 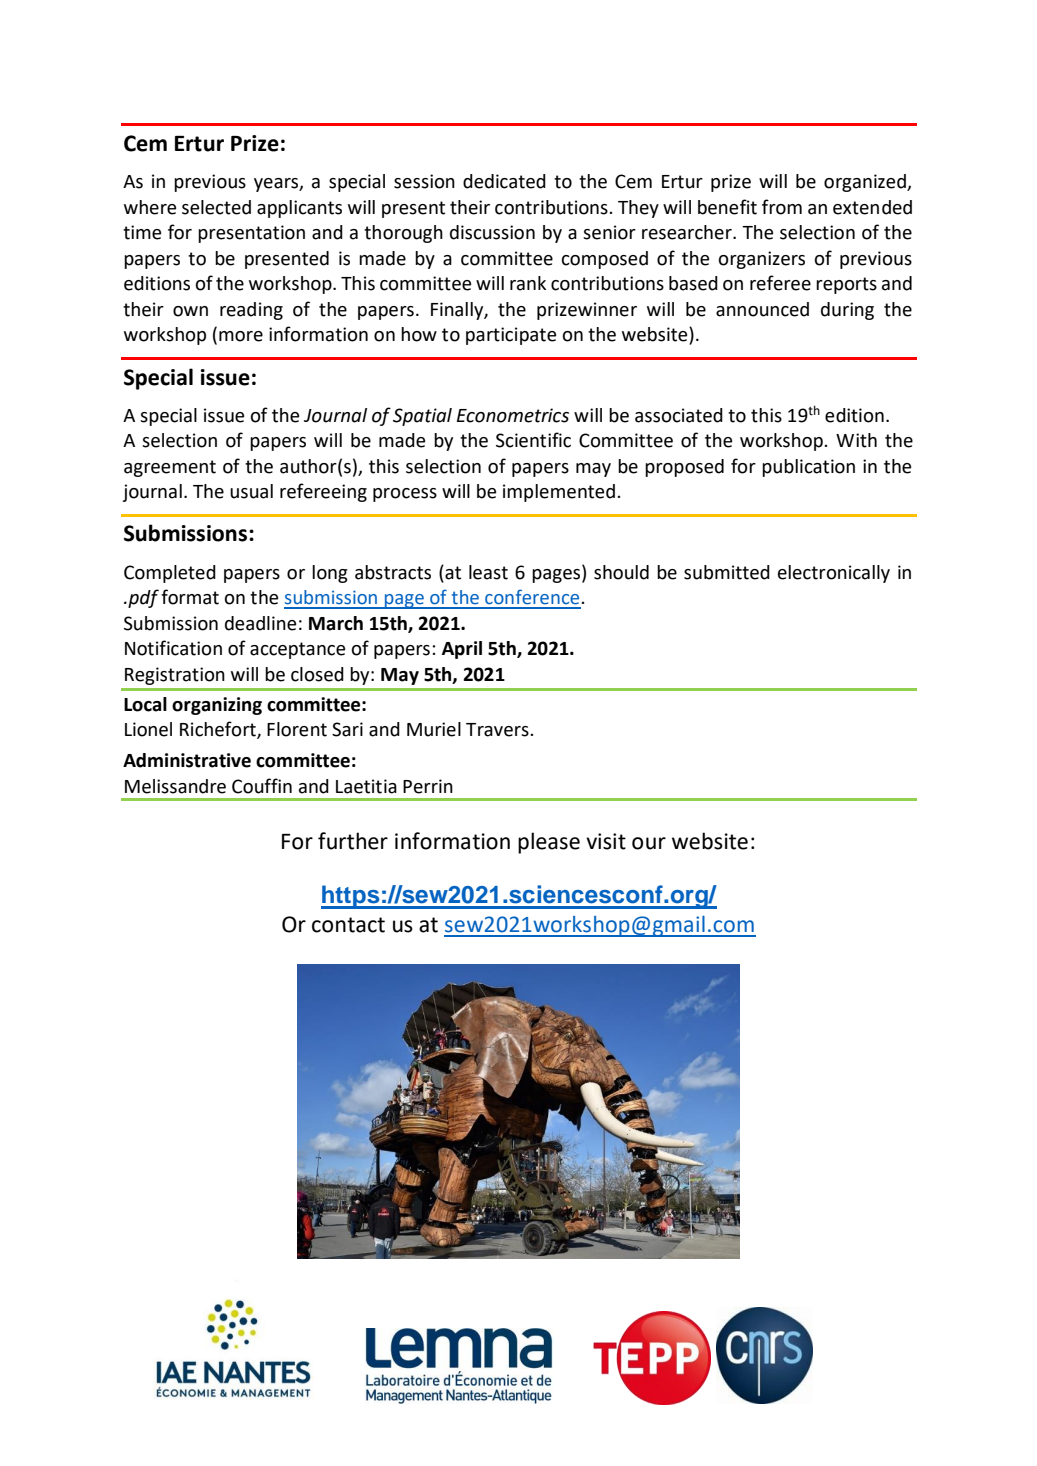 I want to click on Administrative, so click(x=187, y=760).
